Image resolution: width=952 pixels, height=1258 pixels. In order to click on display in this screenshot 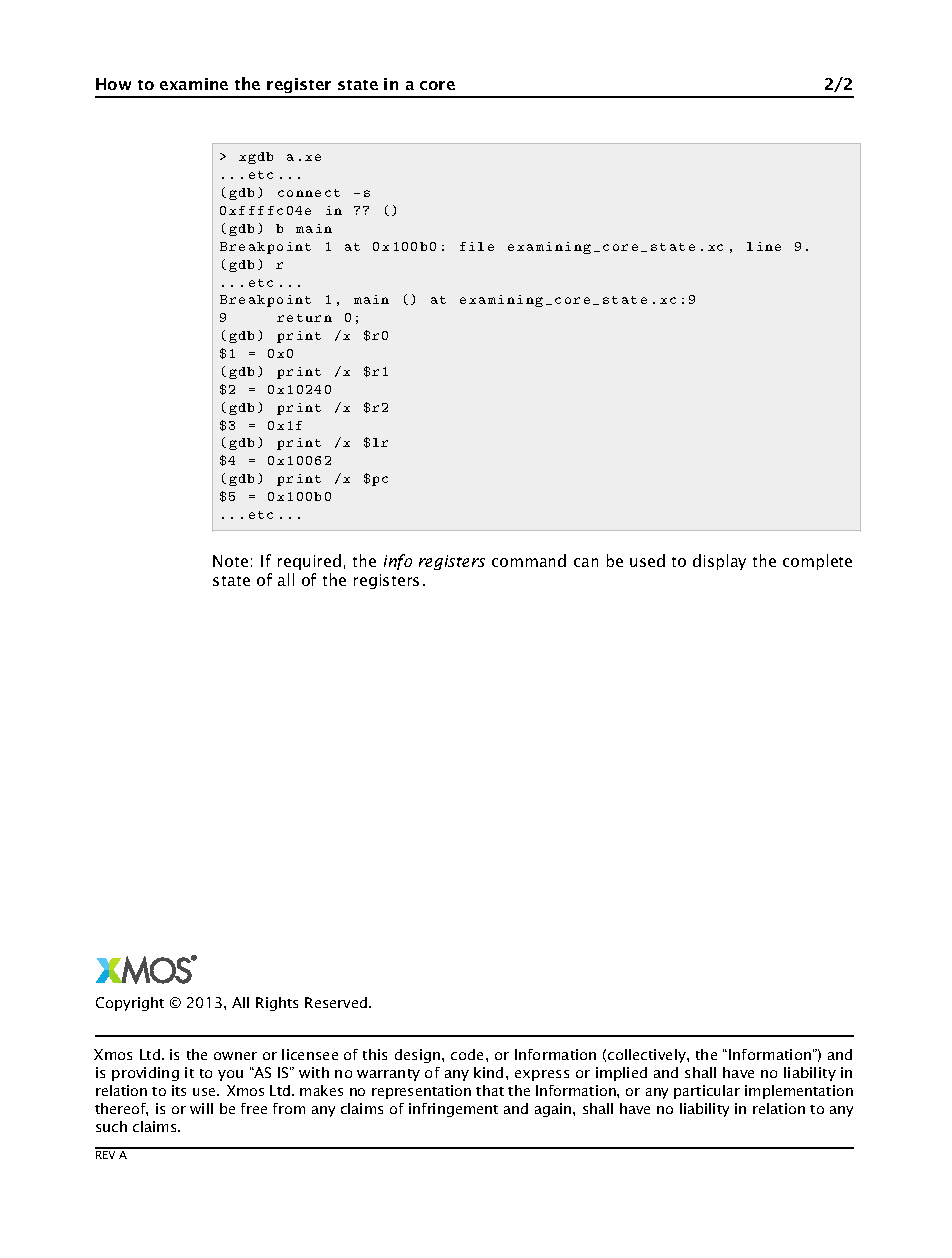, I will do `click(719, 562)`.
